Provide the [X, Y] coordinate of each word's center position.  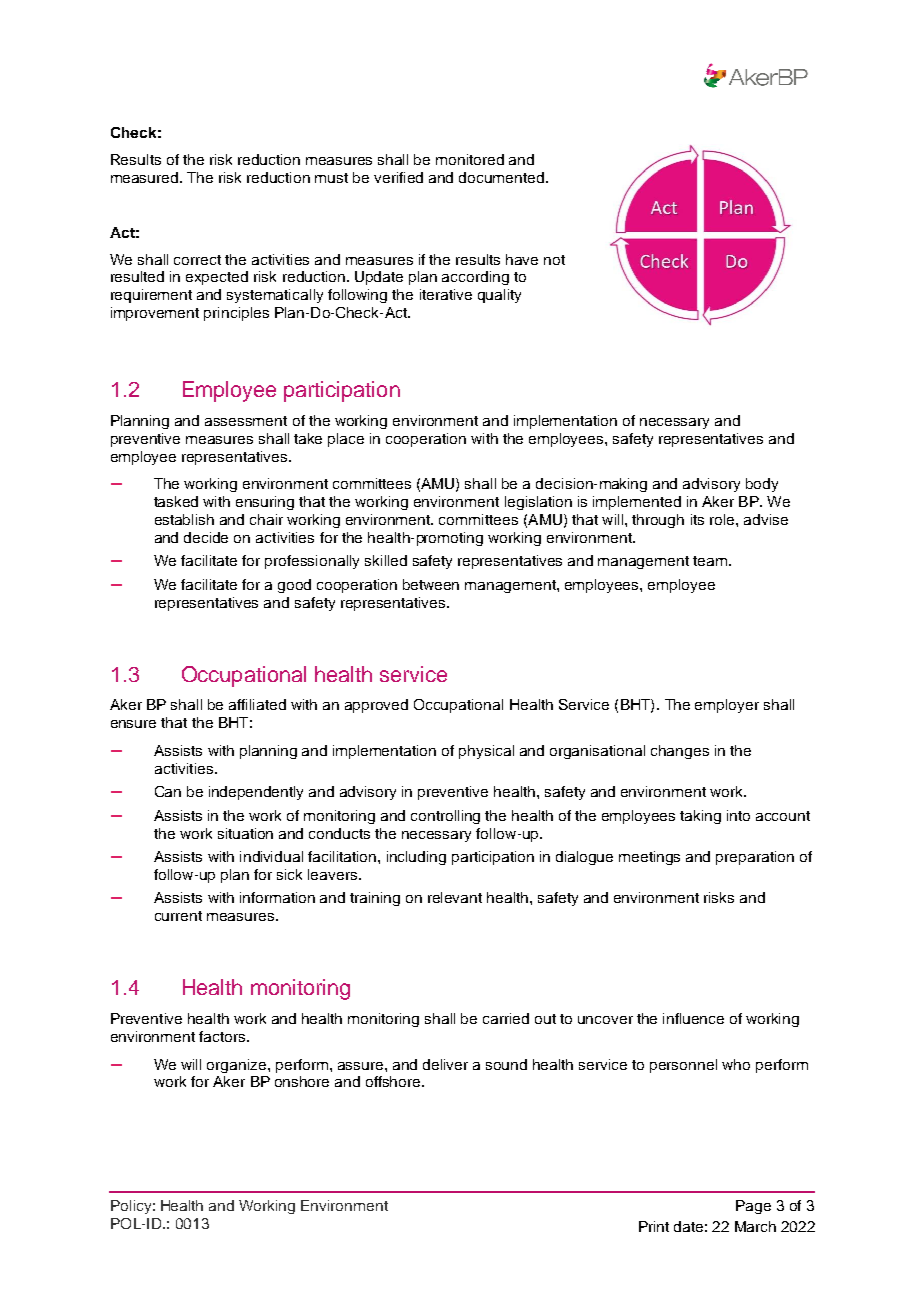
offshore [394, 1081]
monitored [470, 159]
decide [206, 537]
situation [245, 833]
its [697, 519]
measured [146, 177]
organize [238, 1066]
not [554, 260]
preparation [755, 858]
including [416, 858]
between [431, 584]
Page [753, 1207]
